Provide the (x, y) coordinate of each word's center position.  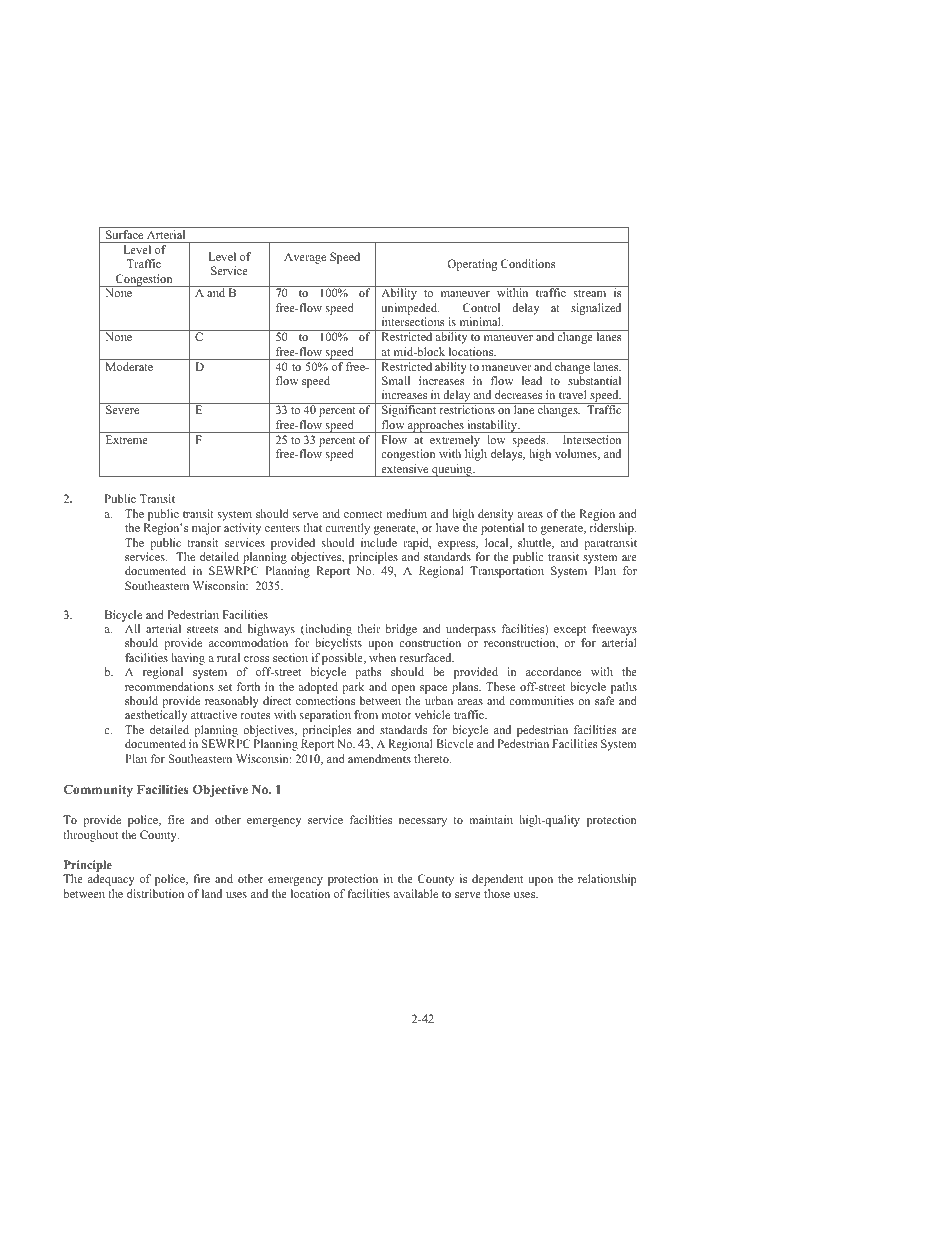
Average (305, 258)
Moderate (129, 366)
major (206, 529)
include (379, 542)
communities (541, 700)
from (366, 714)
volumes (577, 454)
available (415, 893)
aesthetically (156, 716)
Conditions (528, 263)
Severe (122, 409)
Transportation (507, 572)
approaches (436, 426)
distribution (155, 893)
